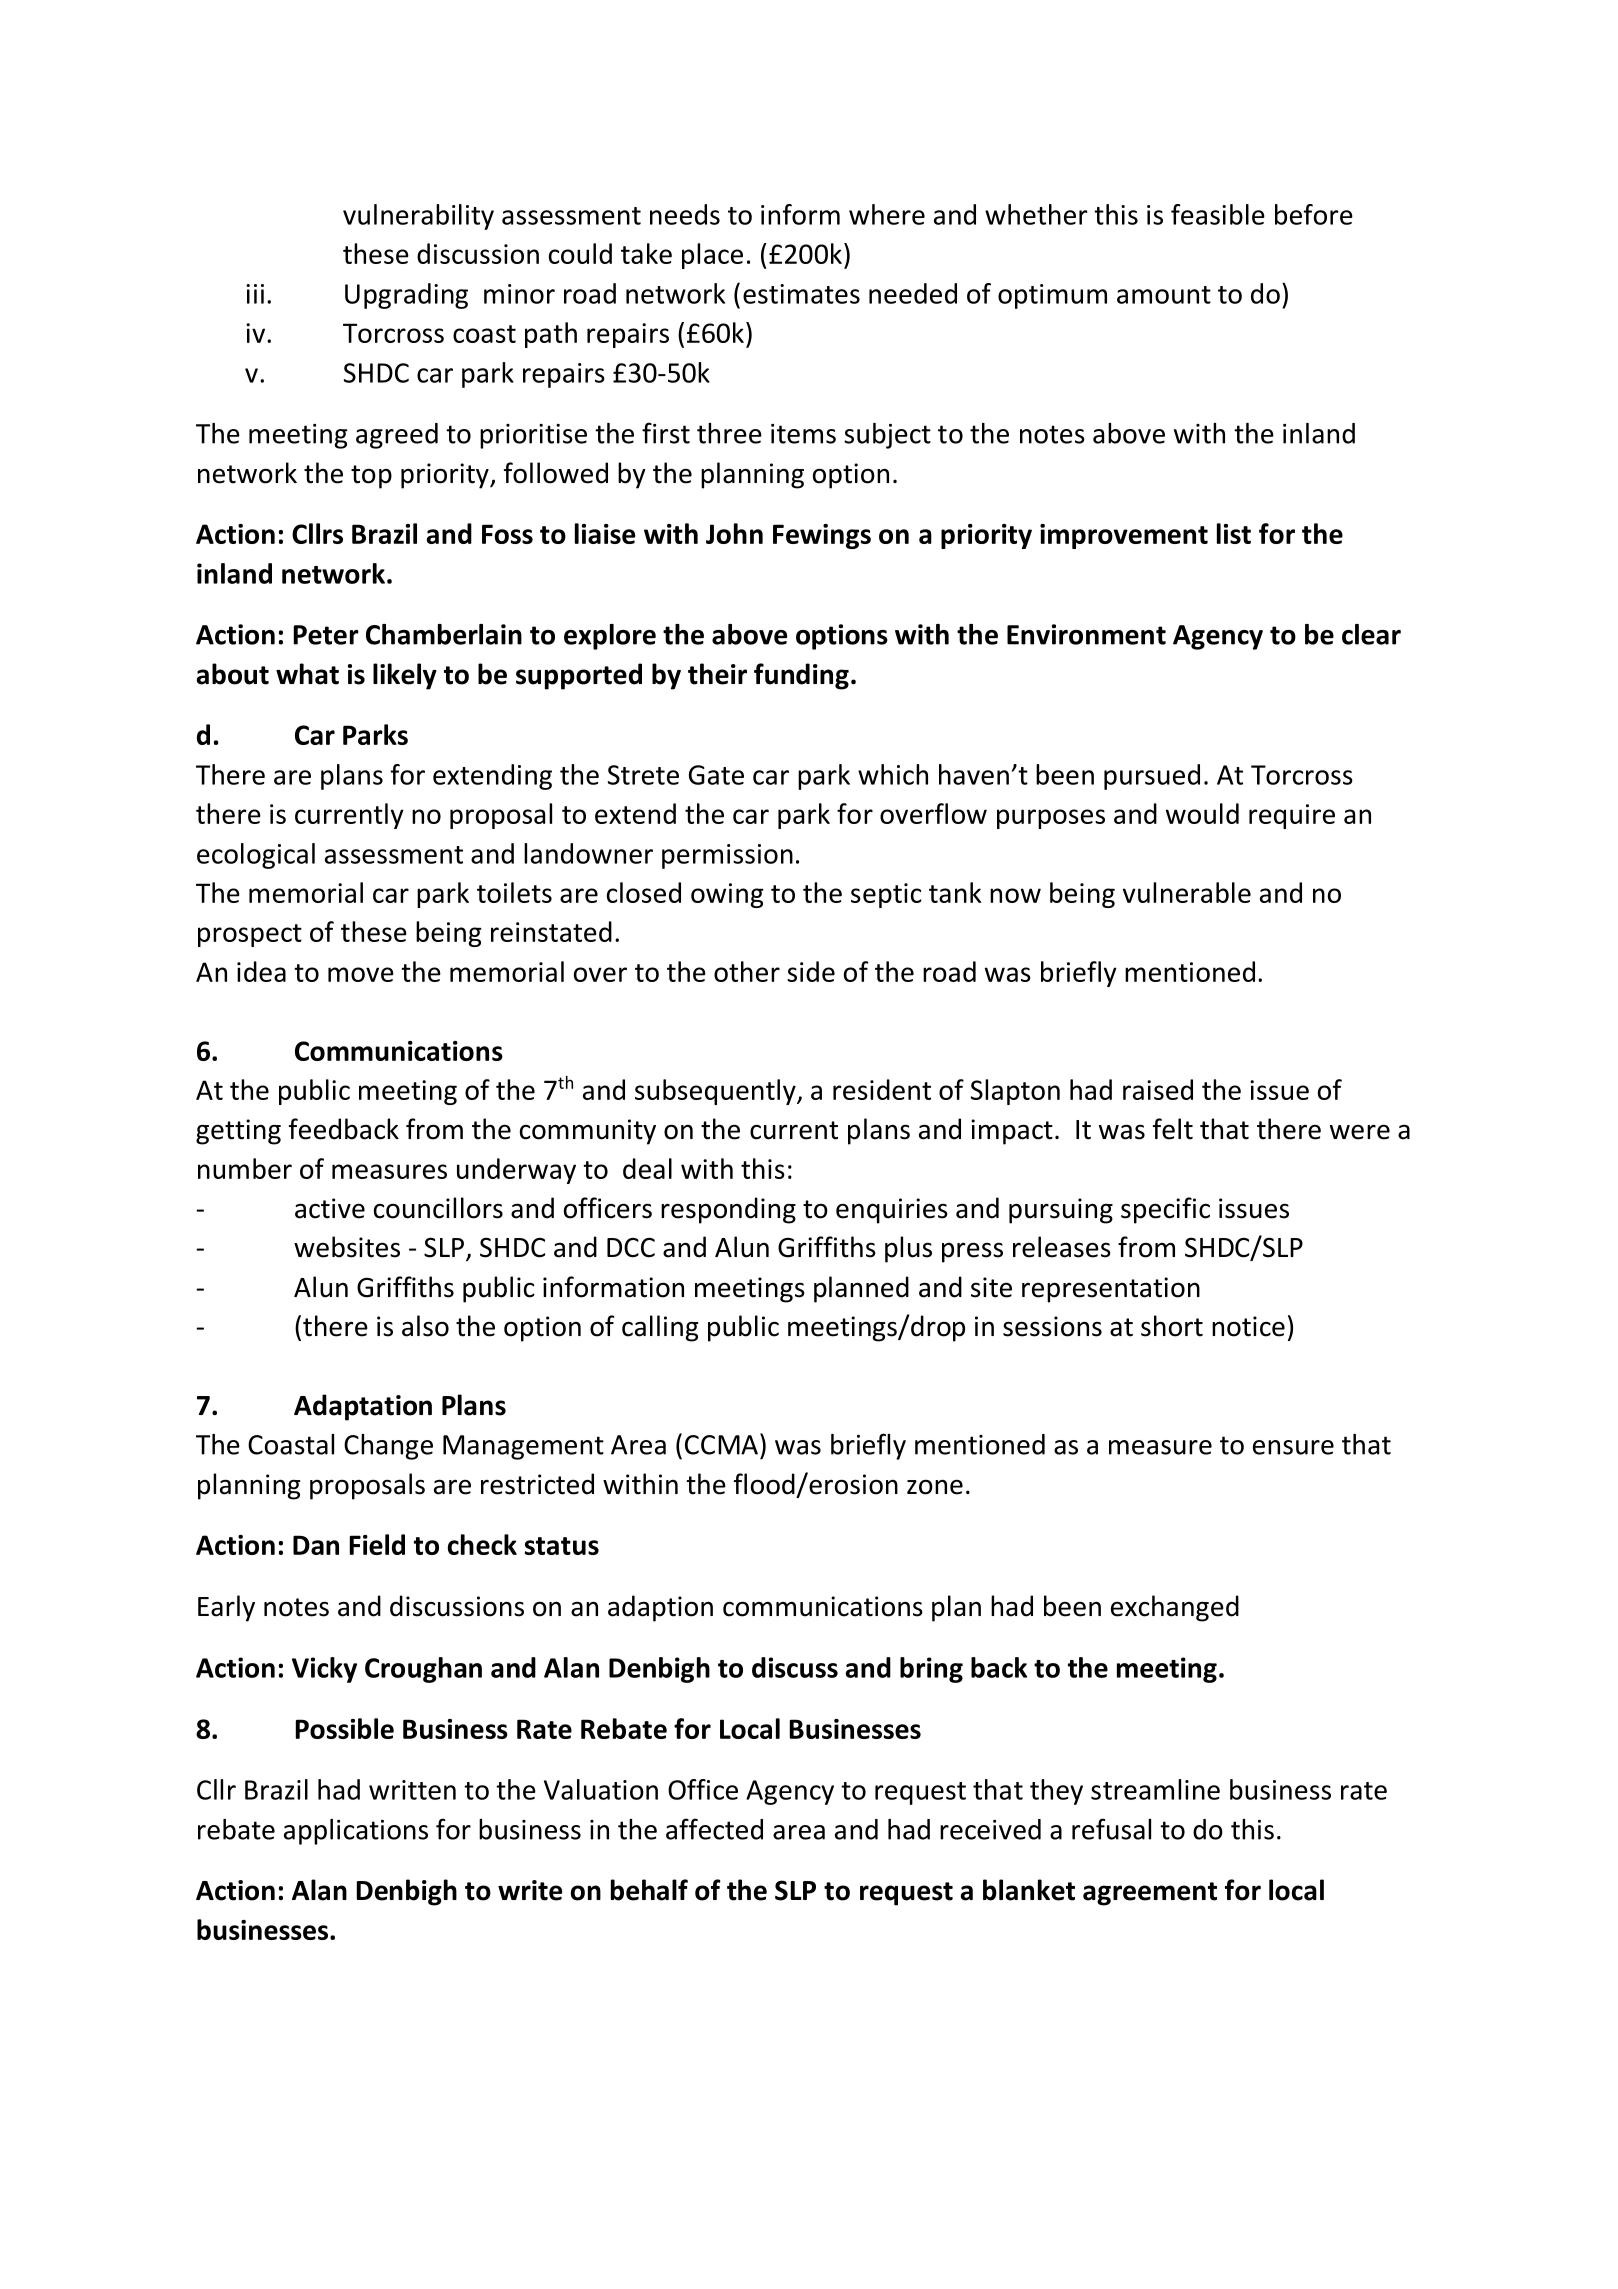 Image resolution: width=1618 pixels, height=2289 pixels. I want to click on streamline, so click(1155, 1789).
